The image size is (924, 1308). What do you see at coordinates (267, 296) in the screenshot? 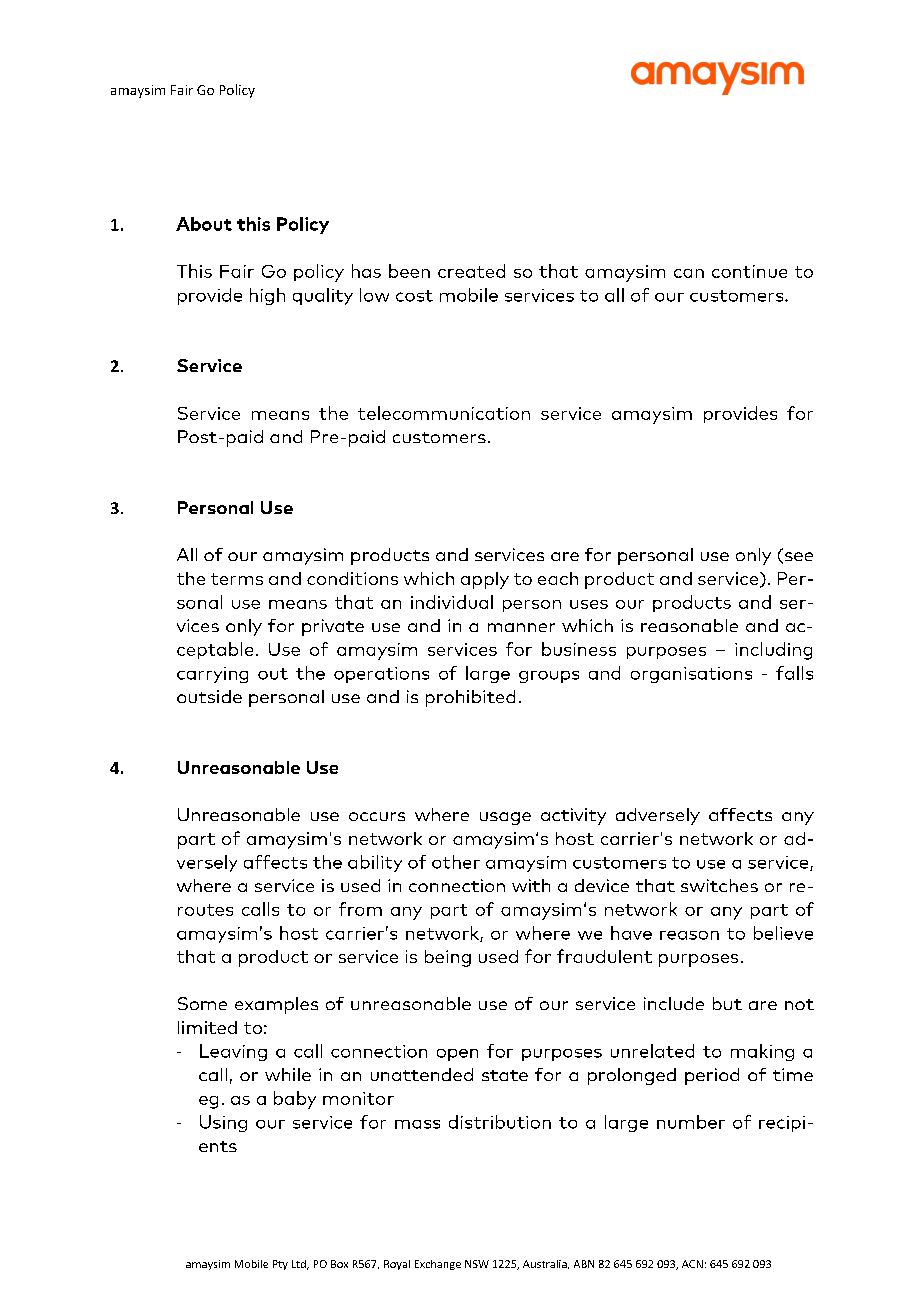
I see `high` at bounding box center [267, 296].
